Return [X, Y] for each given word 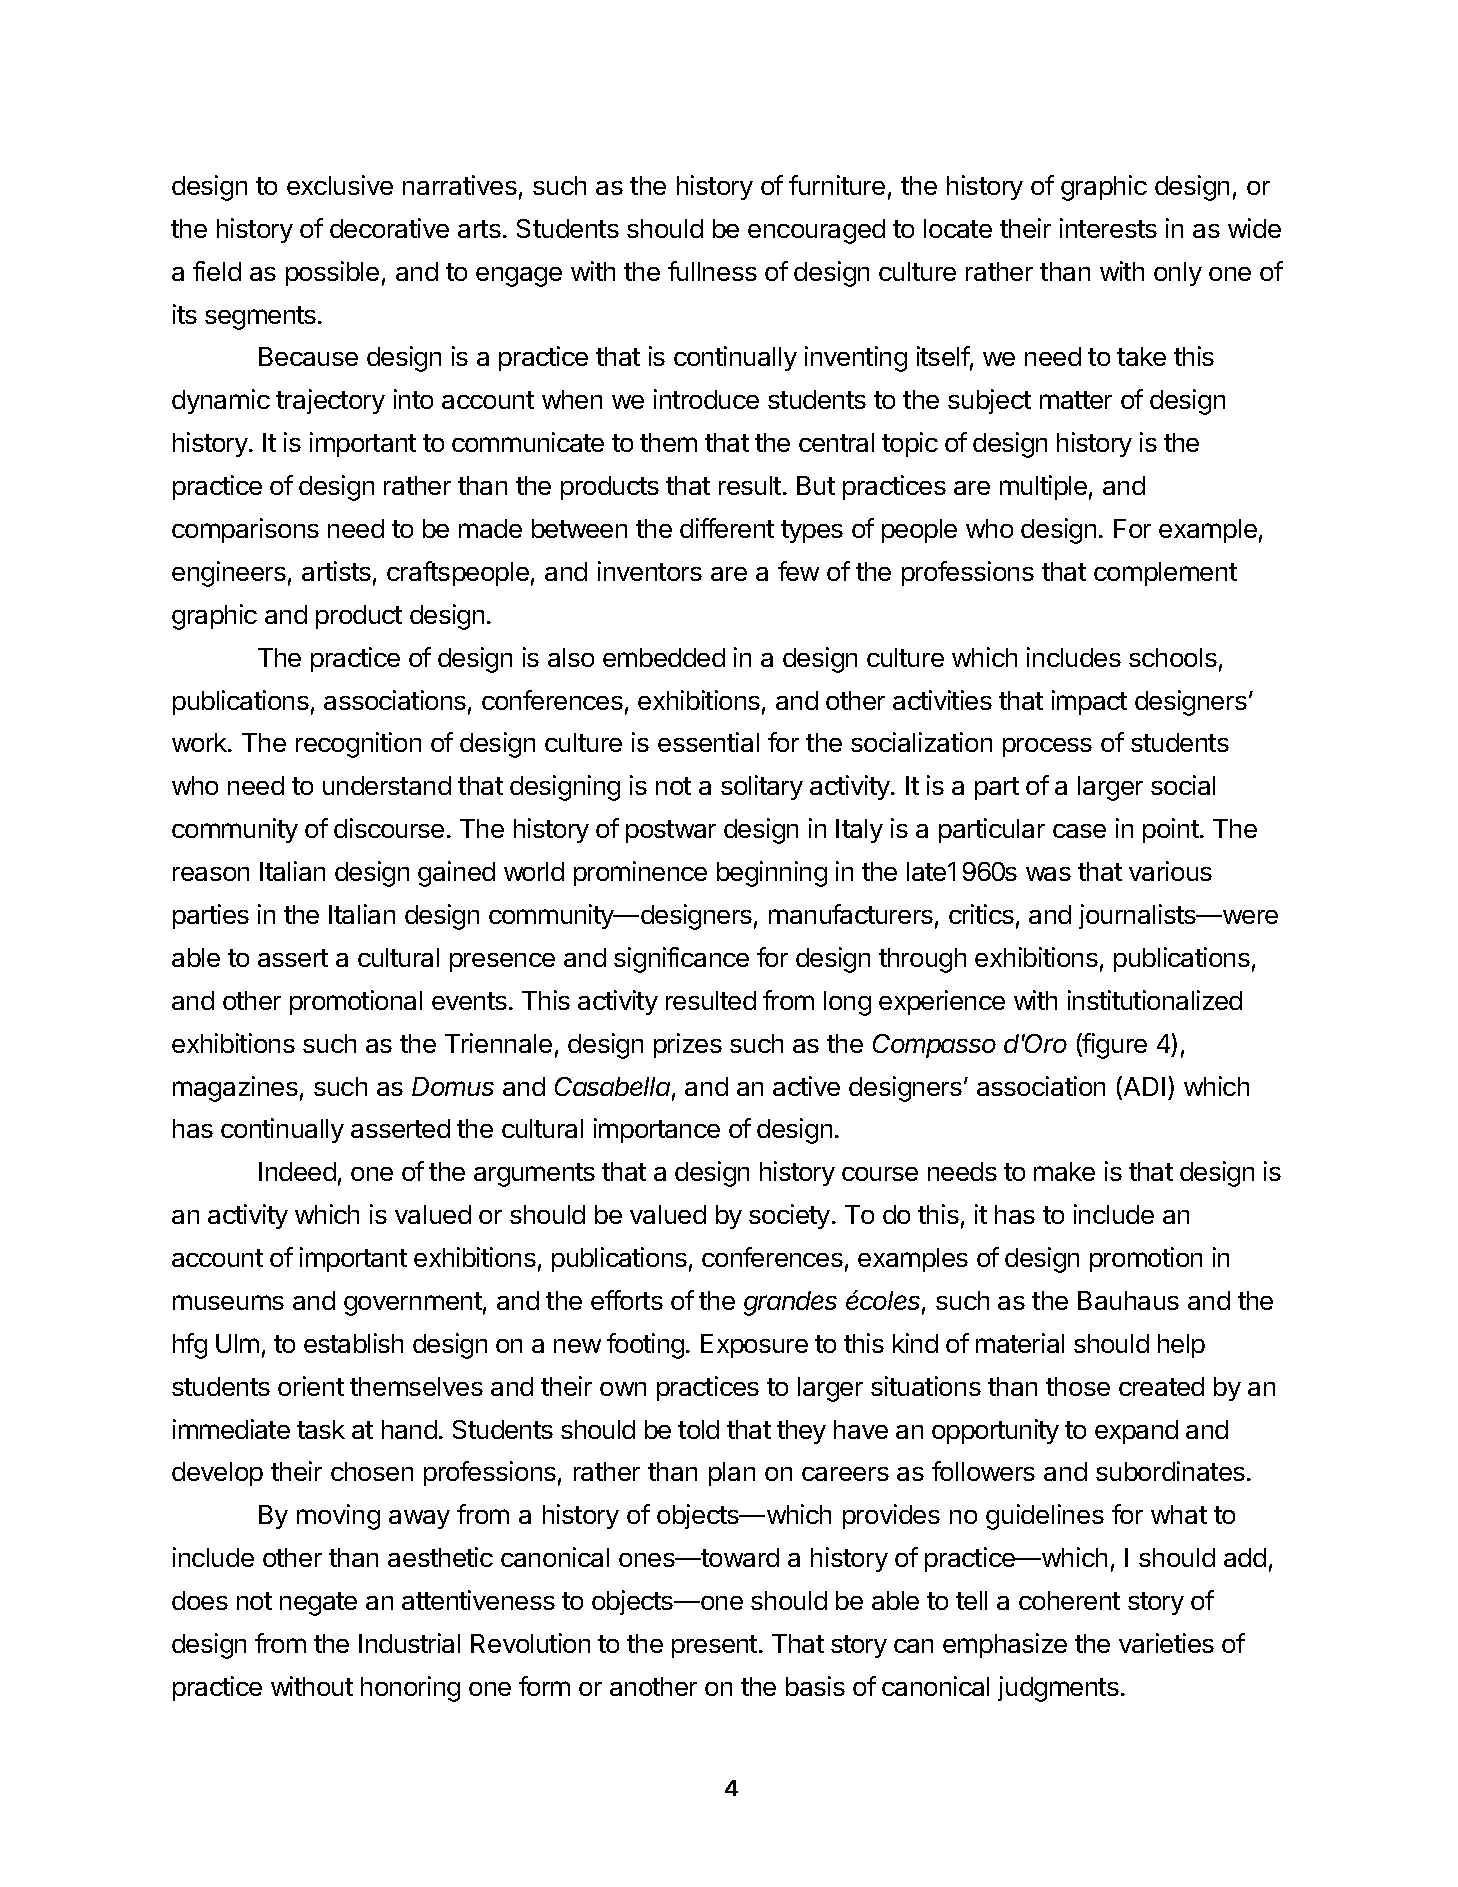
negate [318, 1604]
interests [1108, 228]
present [714, 1646]
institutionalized [1155, 1000]
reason [211, 874]
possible [332, 273]
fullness [712, 271]
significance [681, 960]
